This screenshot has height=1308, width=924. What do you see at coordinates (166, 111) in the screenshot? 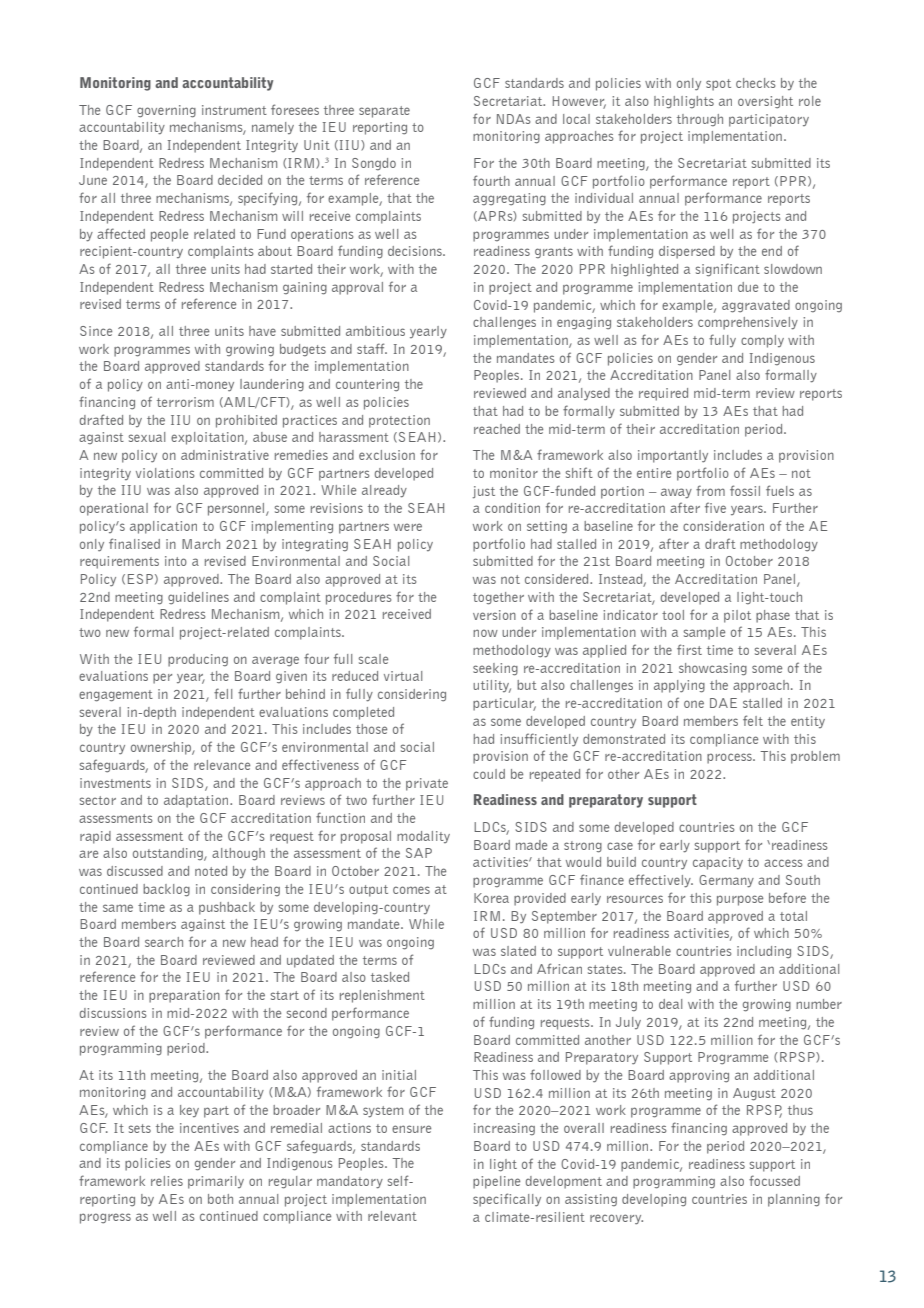
I see `governing` at bounding box center [166, 111].
